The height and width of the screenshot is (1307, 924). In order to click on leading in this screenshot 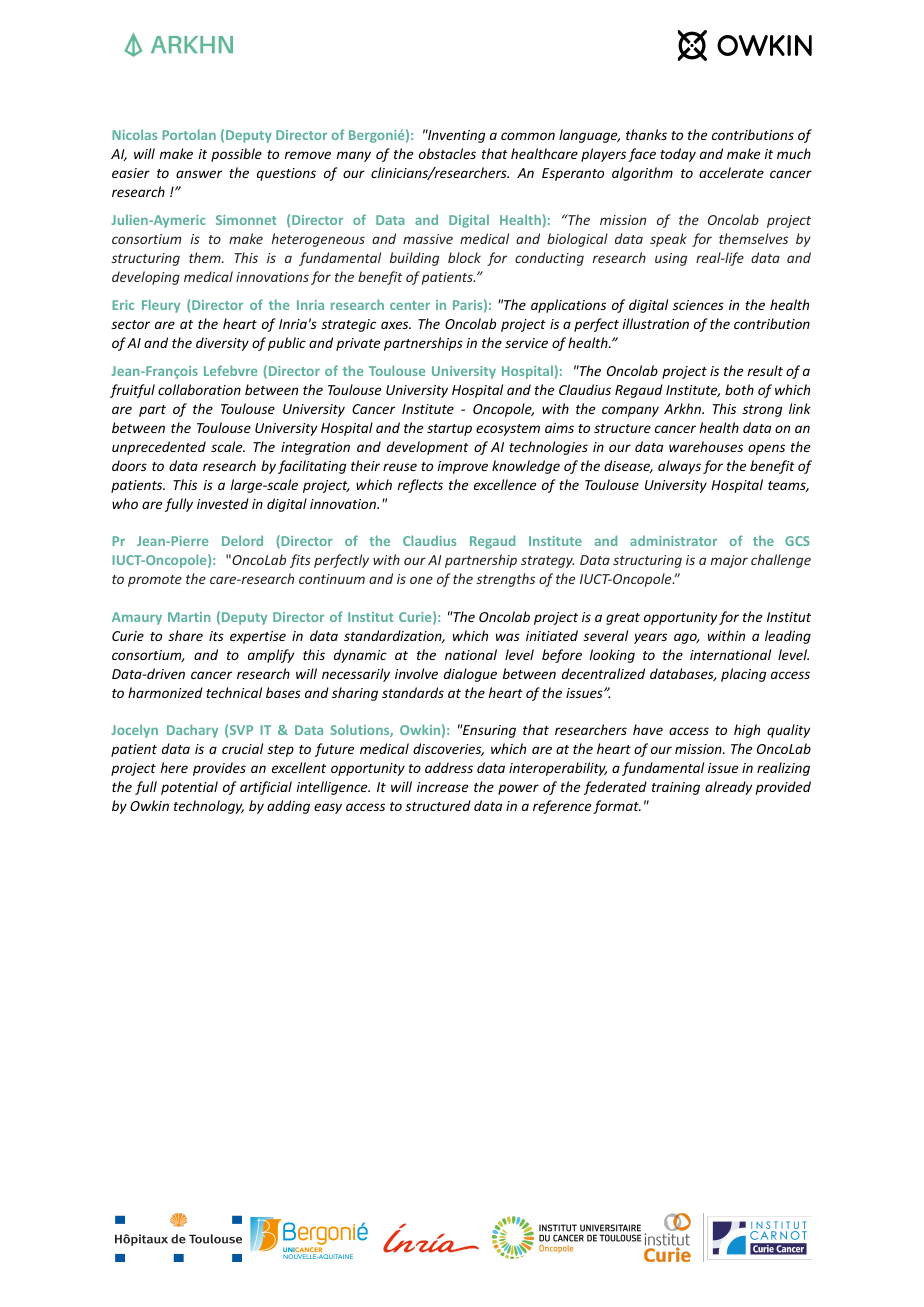, I will do `click(788, 637)`.
